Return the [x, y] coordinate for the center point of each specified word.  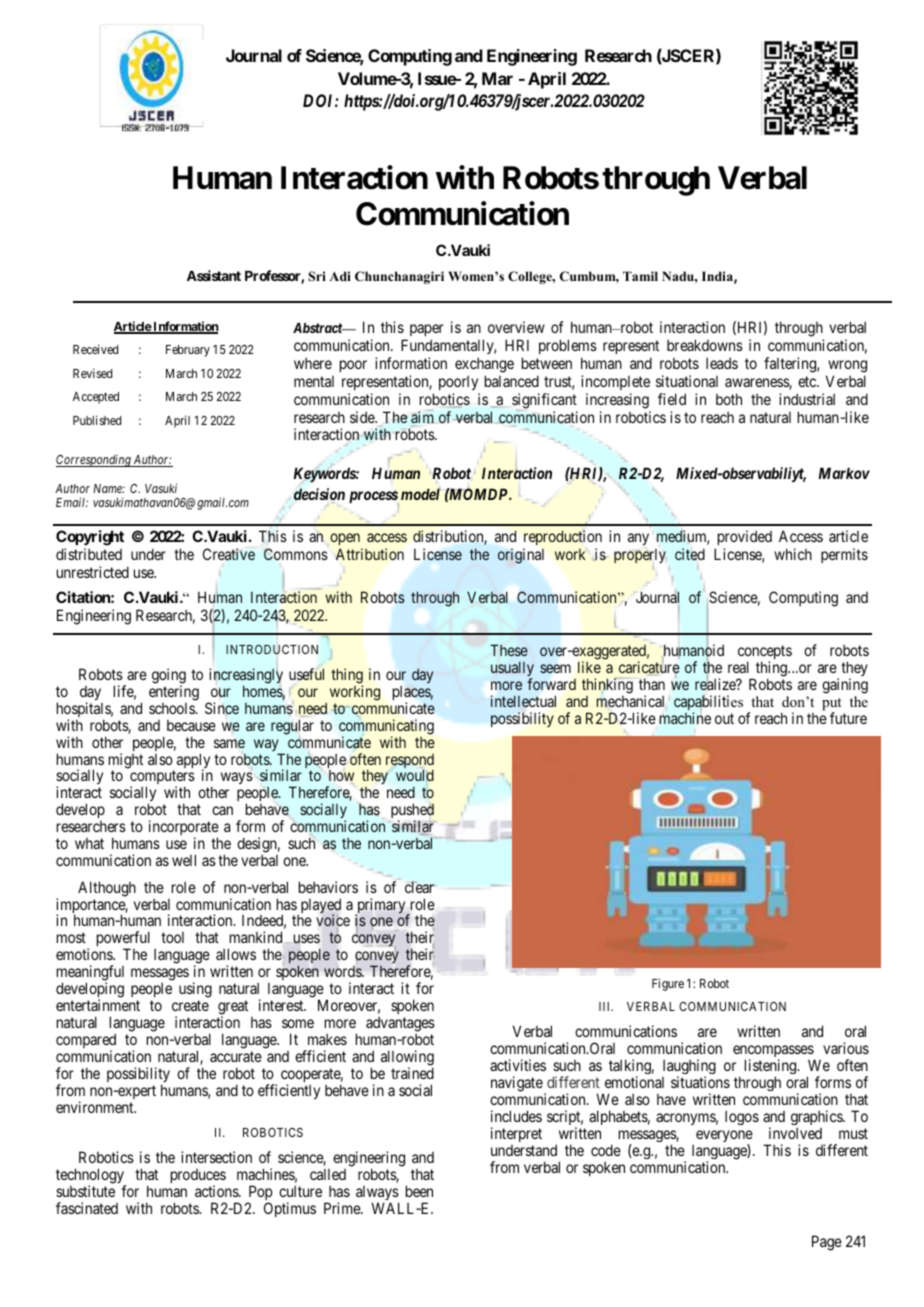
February [188, 351]
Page [827, 1243]
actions [217, 1191]
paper [427, 332]
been [419, 1191]
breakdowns [705, 345]
